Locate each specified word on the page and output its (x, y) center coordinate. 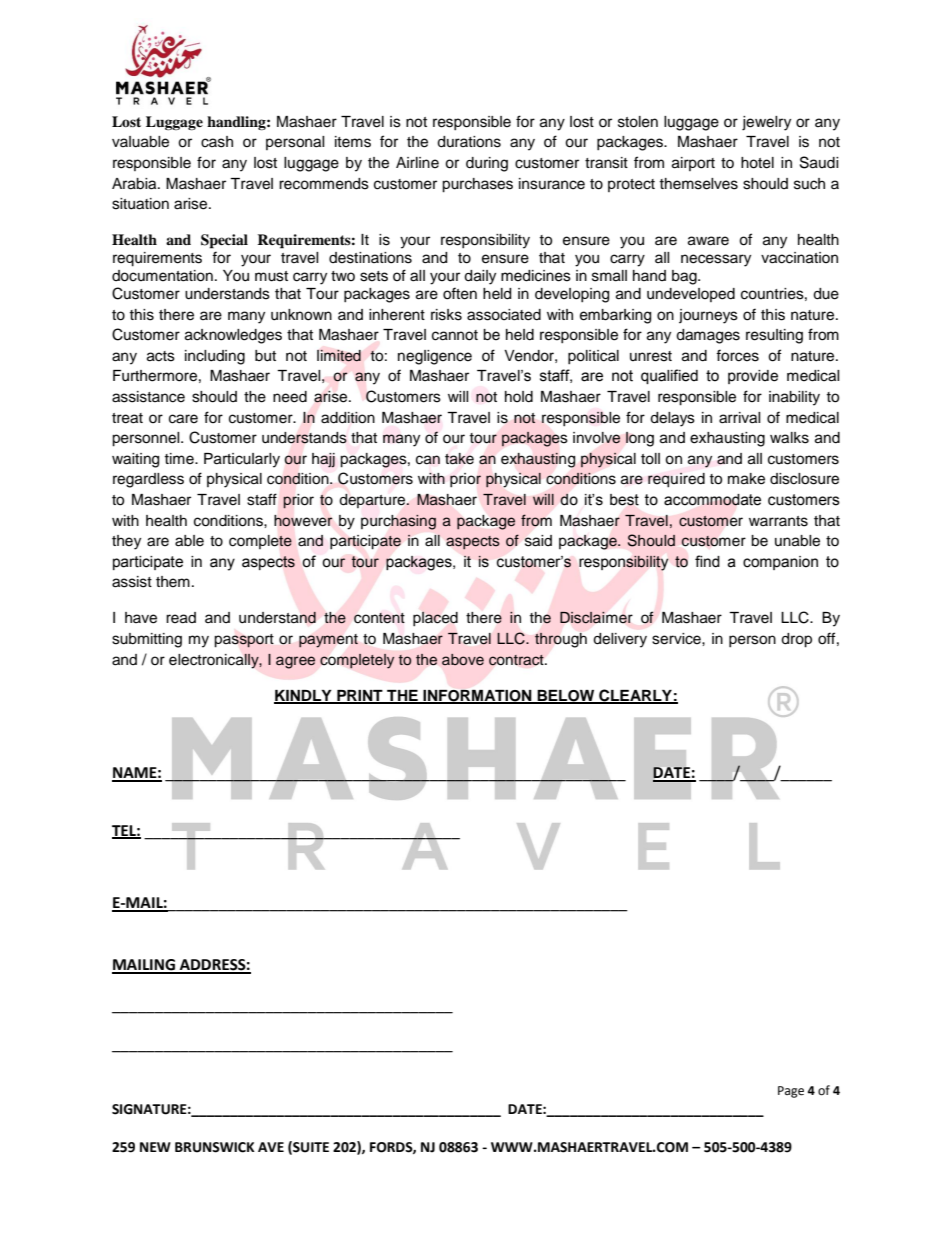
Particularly (242, 460)
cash (217, 142)
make (746, 479)
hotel (757, 163)
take (459, 459)
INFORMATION (477, 696)
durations (469, 142)
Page (791, 1092)
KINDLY (304, 696)
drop (796, 640)
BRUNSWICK (215, 1147)
